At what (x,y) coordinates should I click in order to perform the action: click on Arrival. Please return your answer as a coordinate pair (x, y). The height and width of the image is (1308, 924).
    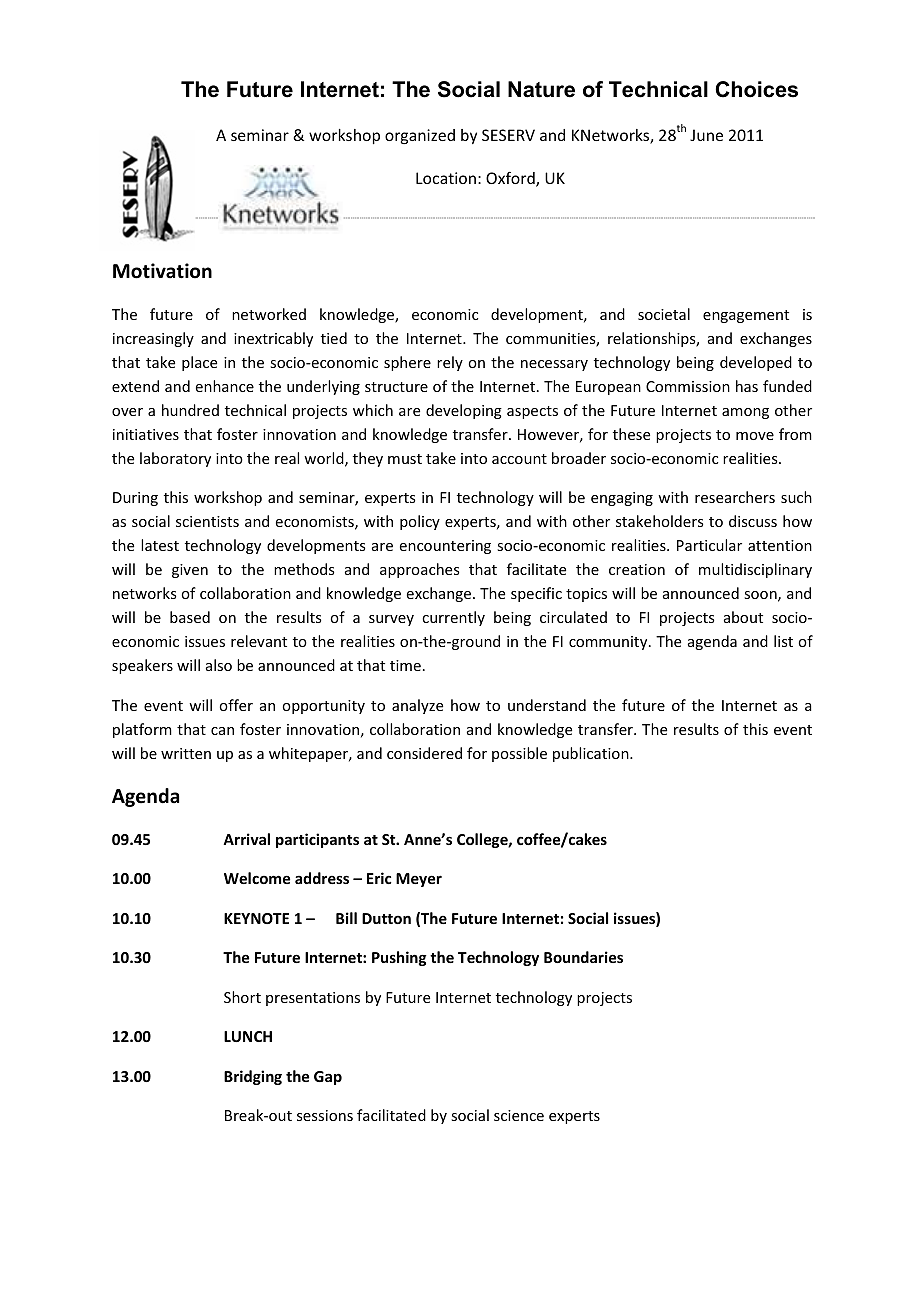
    Looking at the image, I should click on (246, 839).
